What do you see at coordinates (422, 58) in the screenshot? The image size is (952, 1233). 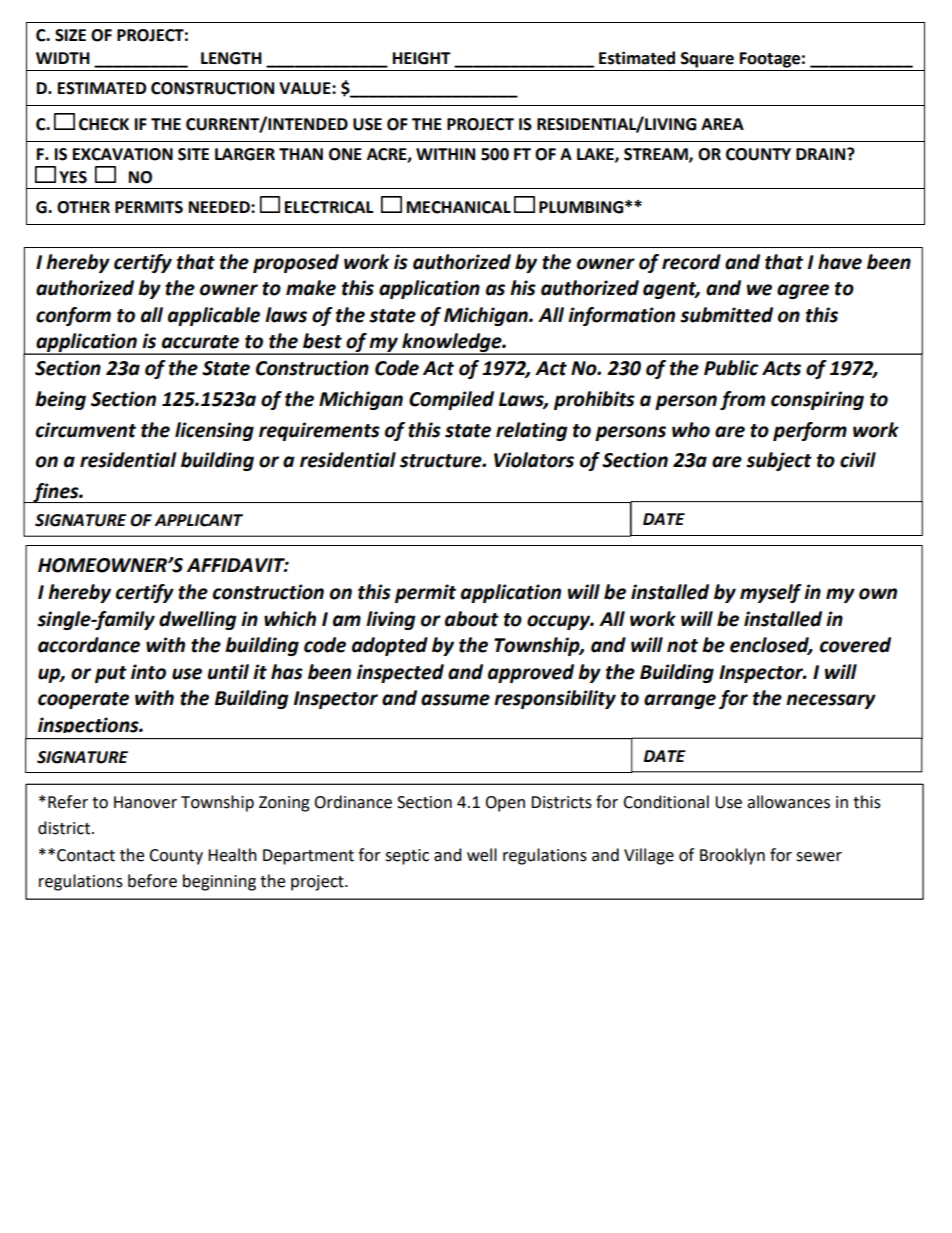 I see `HEIGHT` at bounding box center [422, 58].
